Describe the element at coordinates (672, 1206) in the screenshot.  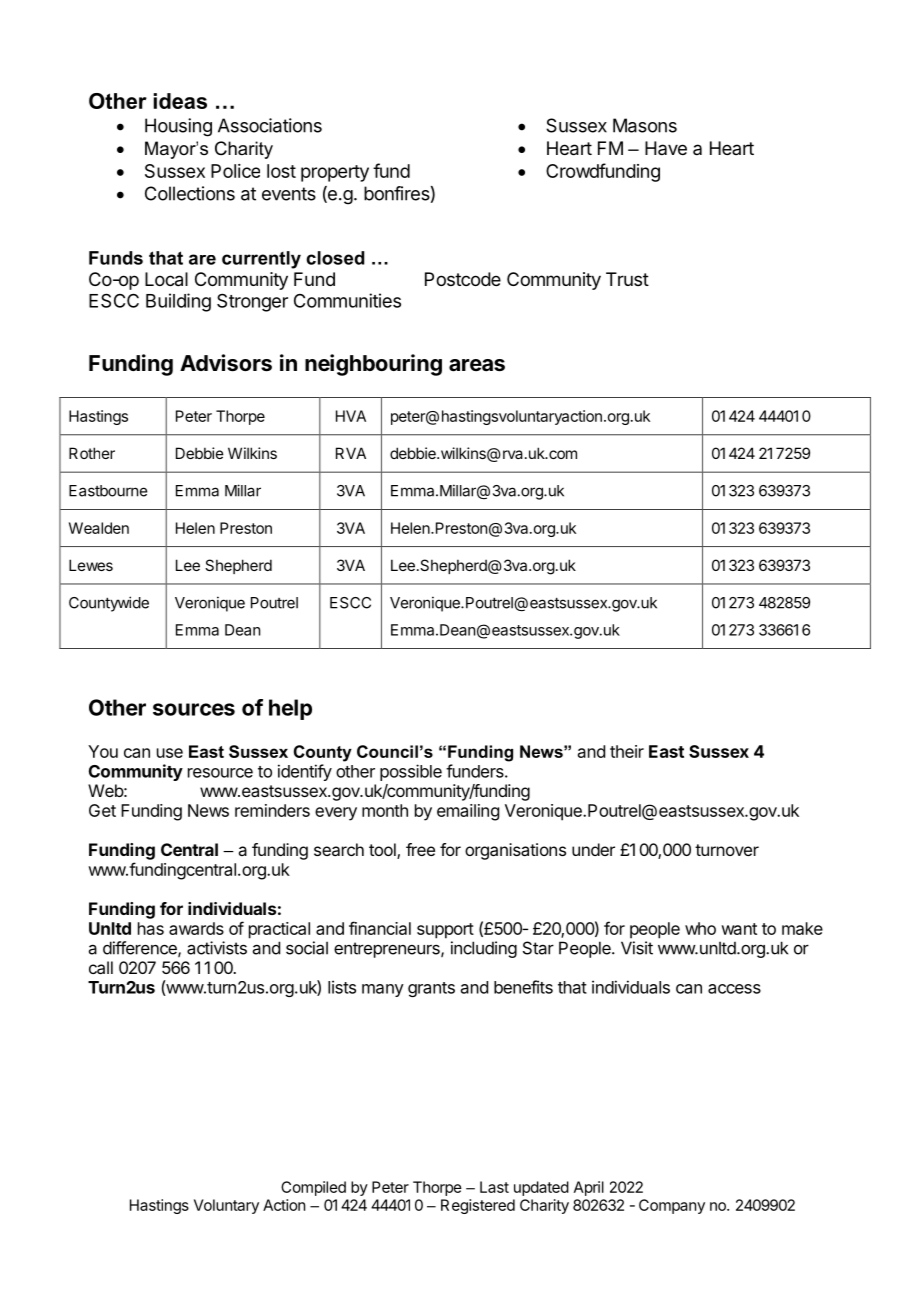
I see `Company` at that location.
